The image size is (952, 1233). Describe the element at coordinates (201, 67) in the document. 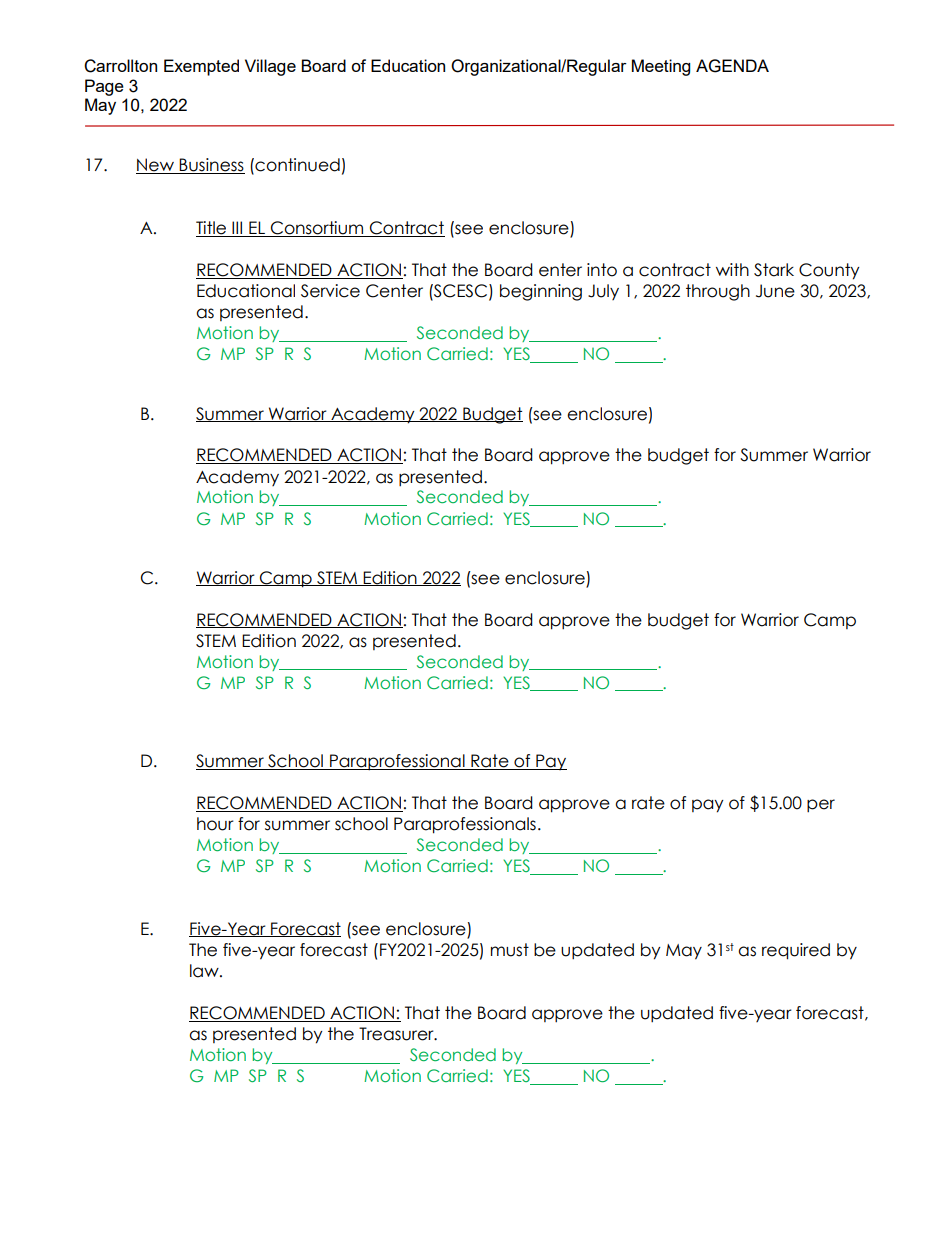

I see `Exempted` at that location.
